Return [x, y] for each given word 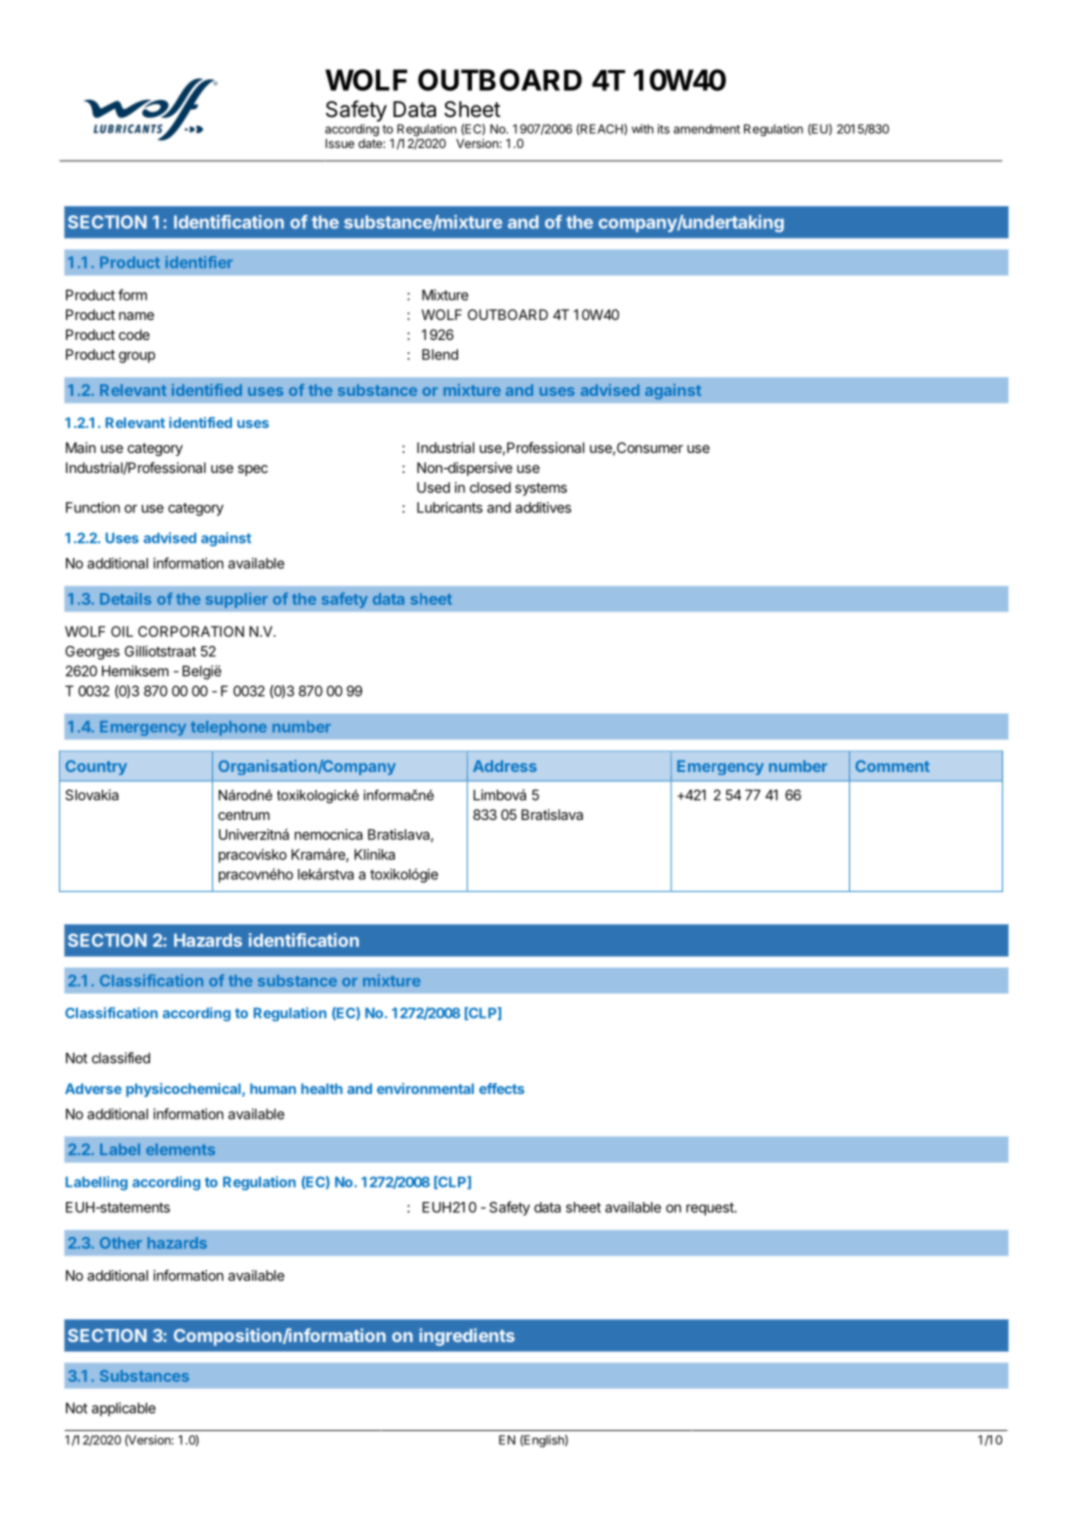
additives [543, 507]
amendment [707, 129]
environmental [425, 1088]
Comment [892, 766]
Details [125, 599]
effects [501, 1088]
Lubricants [450, 507]
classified [121, 1058]
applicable [124, 1409]
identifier [199, 262]
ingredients [467, 1337]
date [371, 143]
